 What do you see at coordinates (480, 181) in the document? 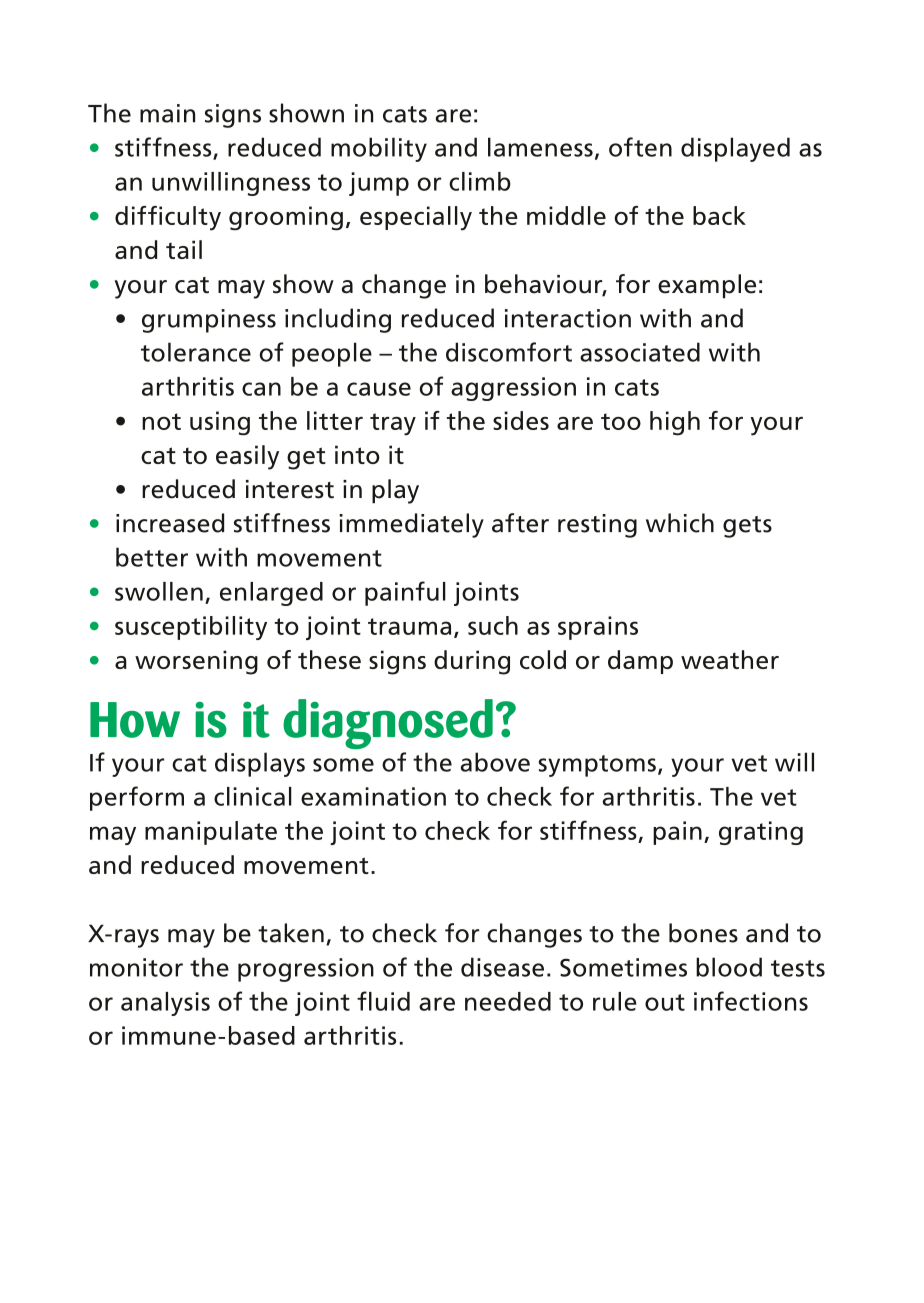
I see `climb` at bounding box center [480, 181].
